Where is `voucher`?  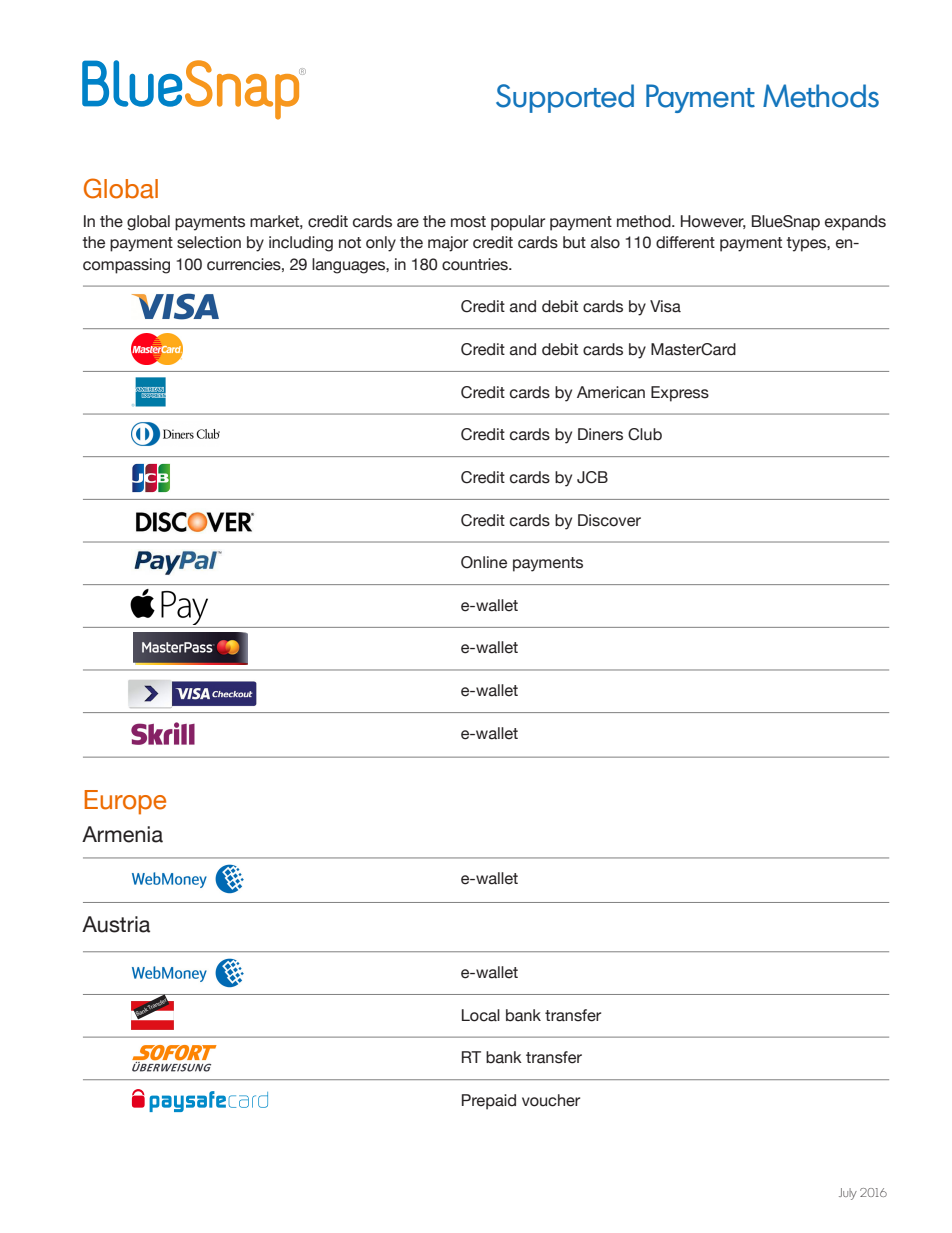 voucher is located at coordinates (551, 1100).
